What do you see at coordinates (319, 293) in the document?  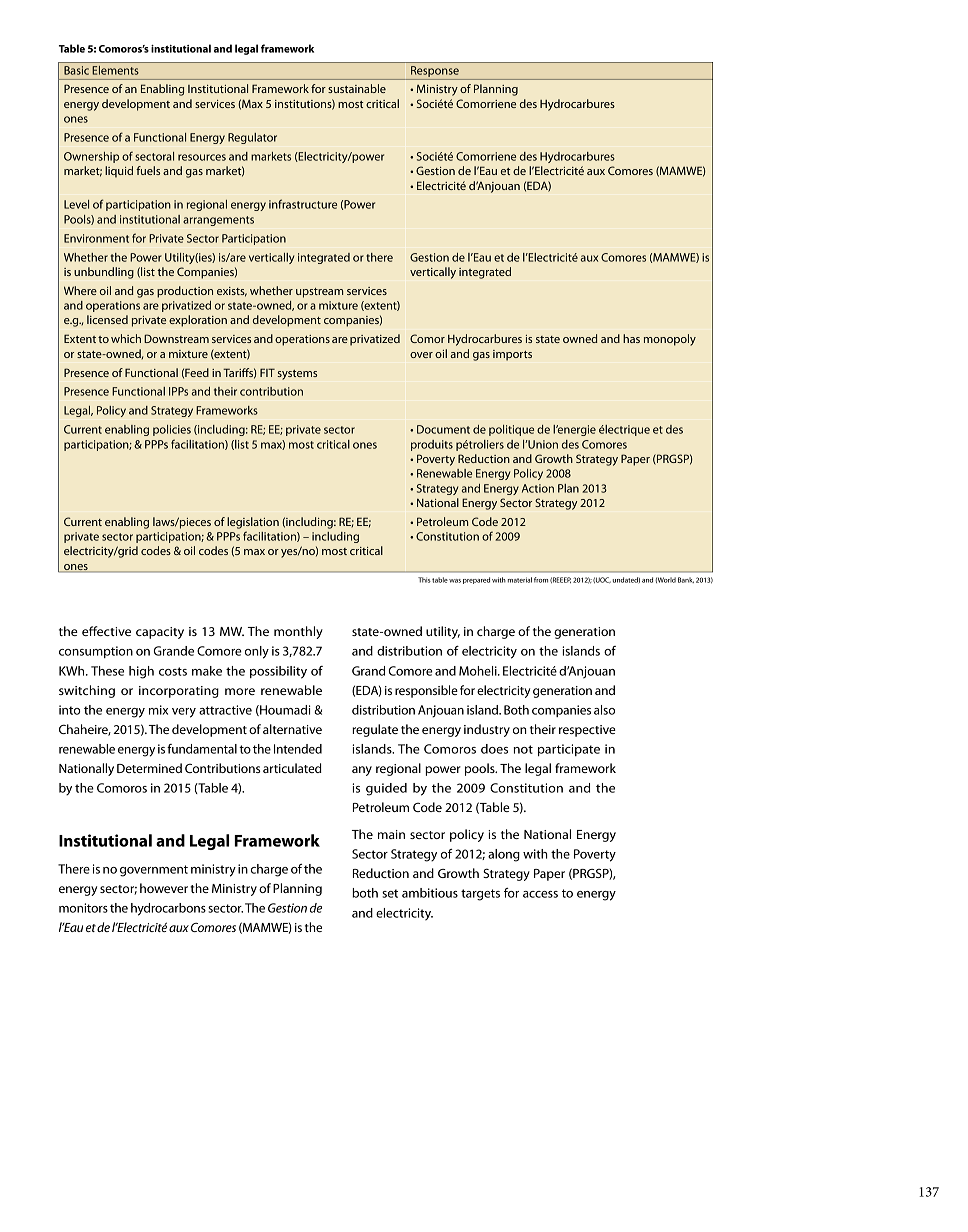 I see `upstream` at bounding box center [319, 293].
